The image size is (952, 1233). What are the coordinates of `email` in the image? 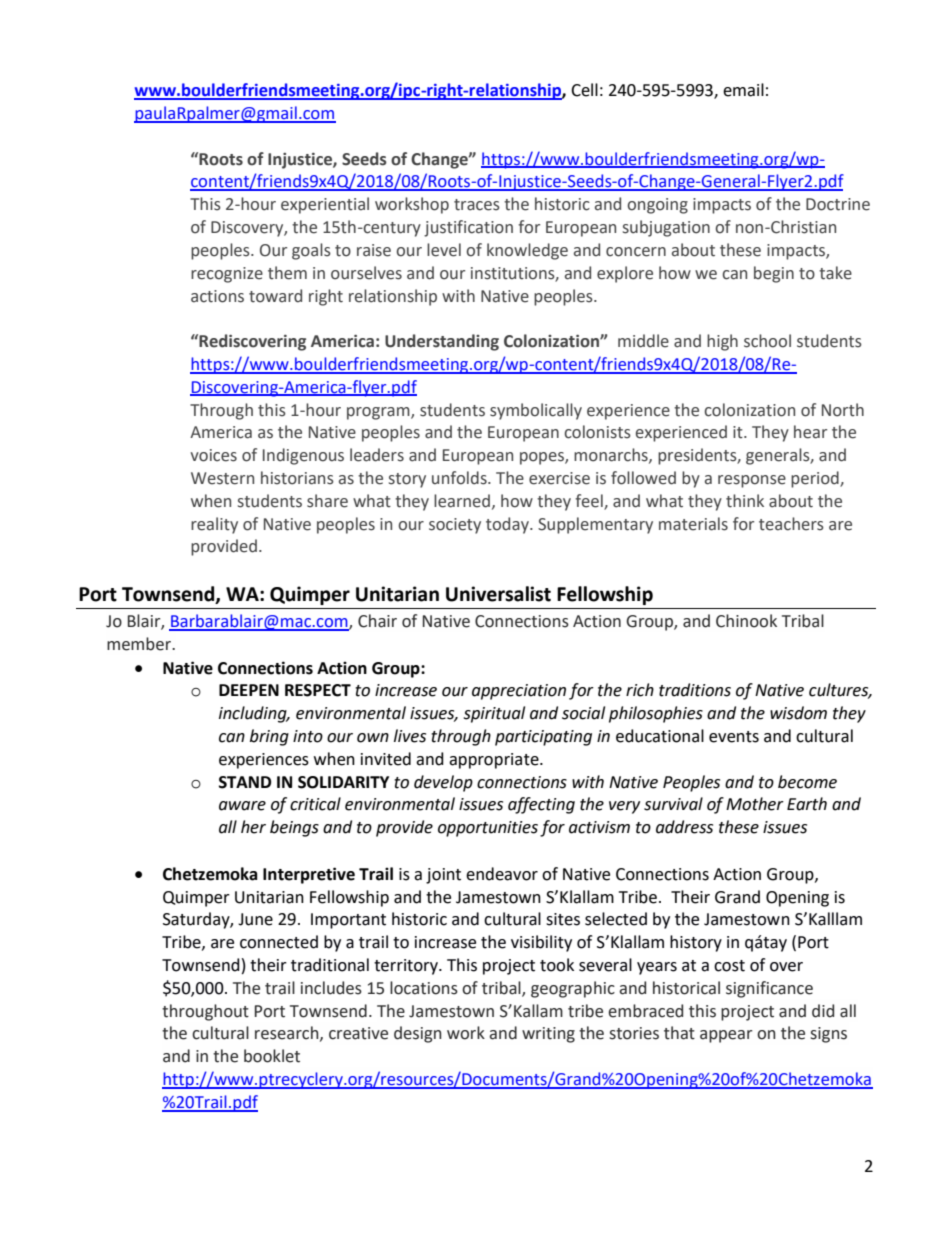 It's located at (743, 90).
